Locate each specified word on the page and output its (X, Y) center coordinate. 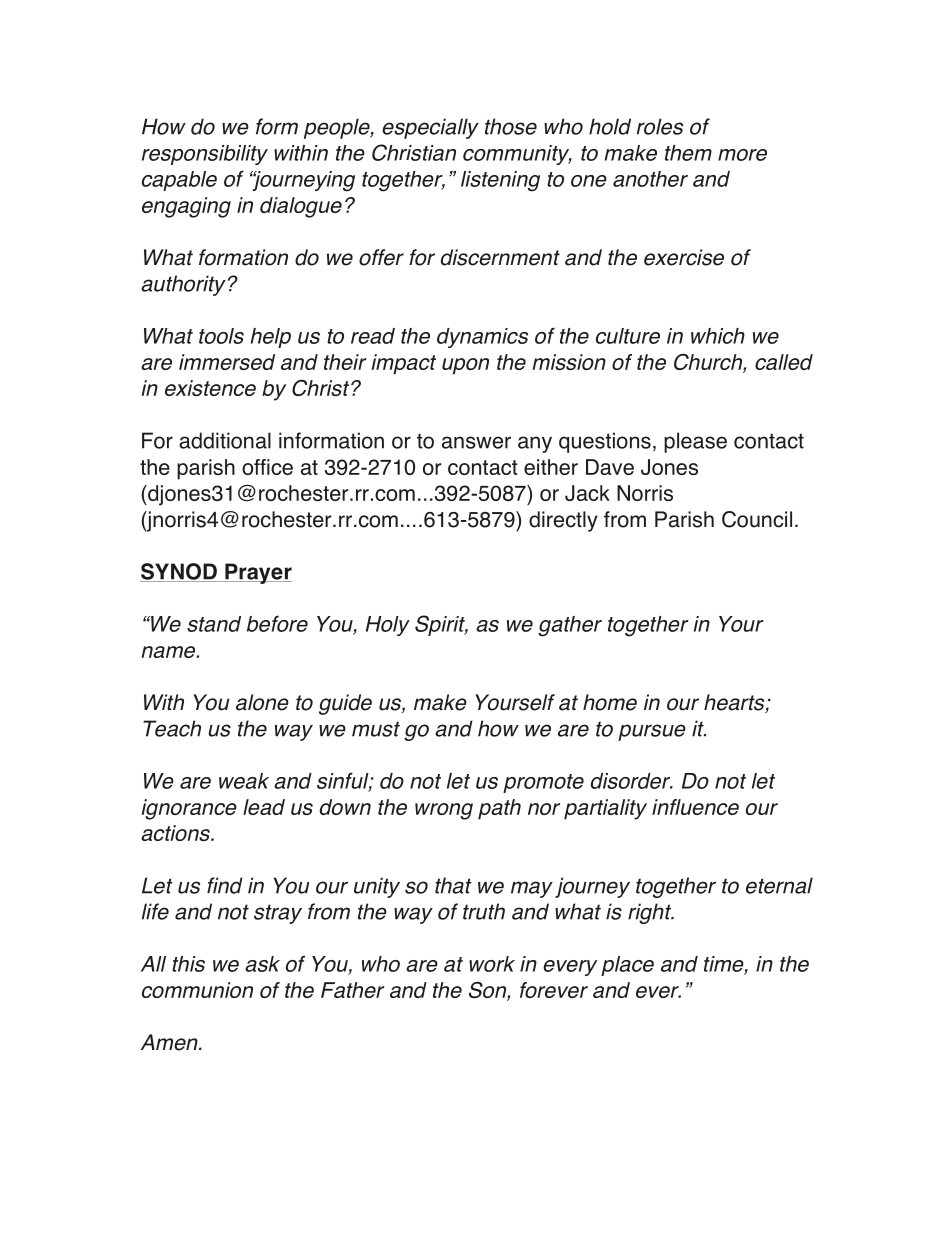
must (376, 729)
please (695, 442)
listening (500, 181)
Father (353, 990)
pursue (652, 732)
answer (476, 442)
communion (197, 990)
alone (262, 702)
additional (225, 440)
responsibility (205, 155)
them (688, 153)
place (627, 966)
